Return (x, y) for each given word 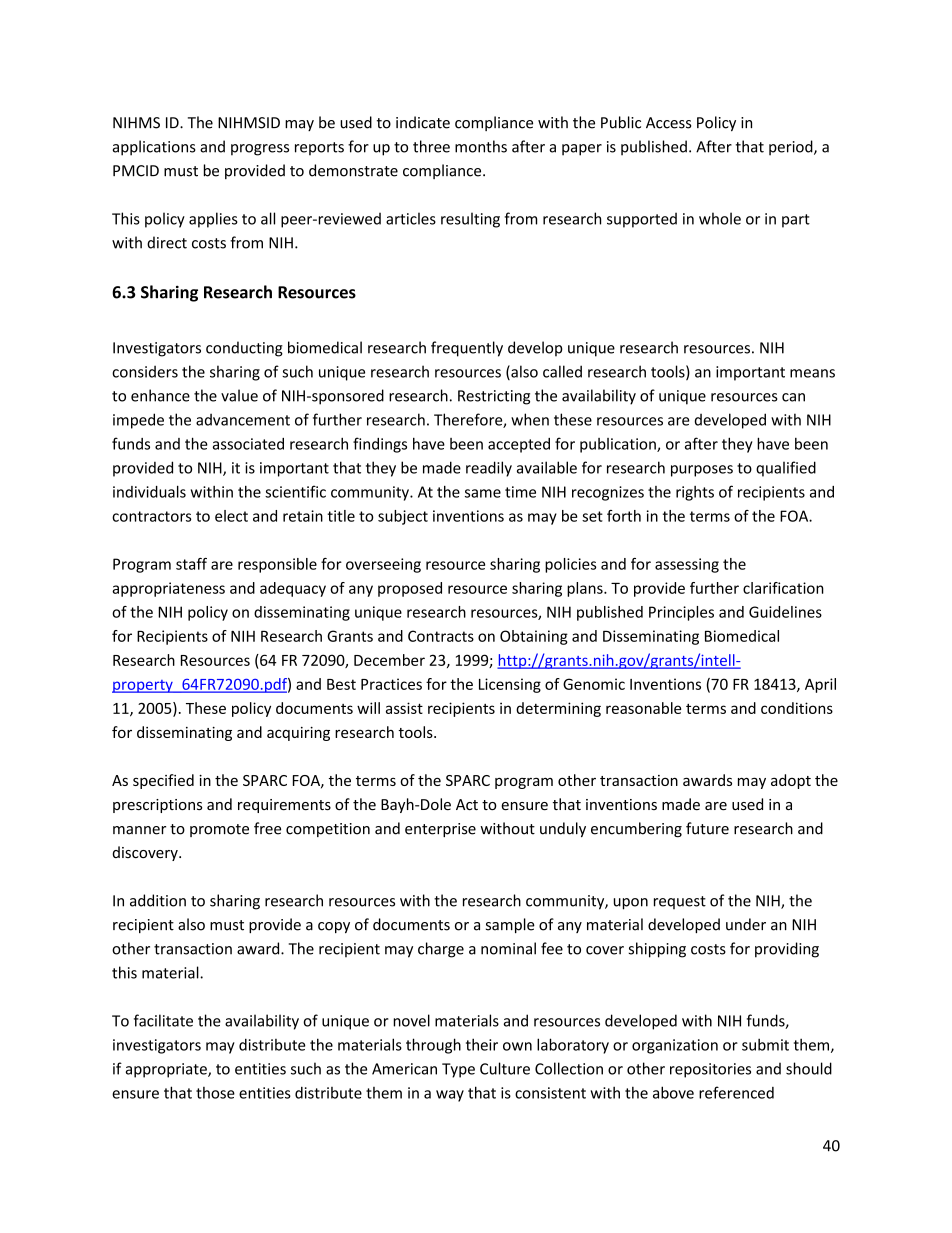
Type (458, 1070)
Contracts (441, 636)
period (792, 148)
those (215, 1093)
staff (191, 564)
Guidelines (785, 612)
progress (260, 150)
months (481, 146)
